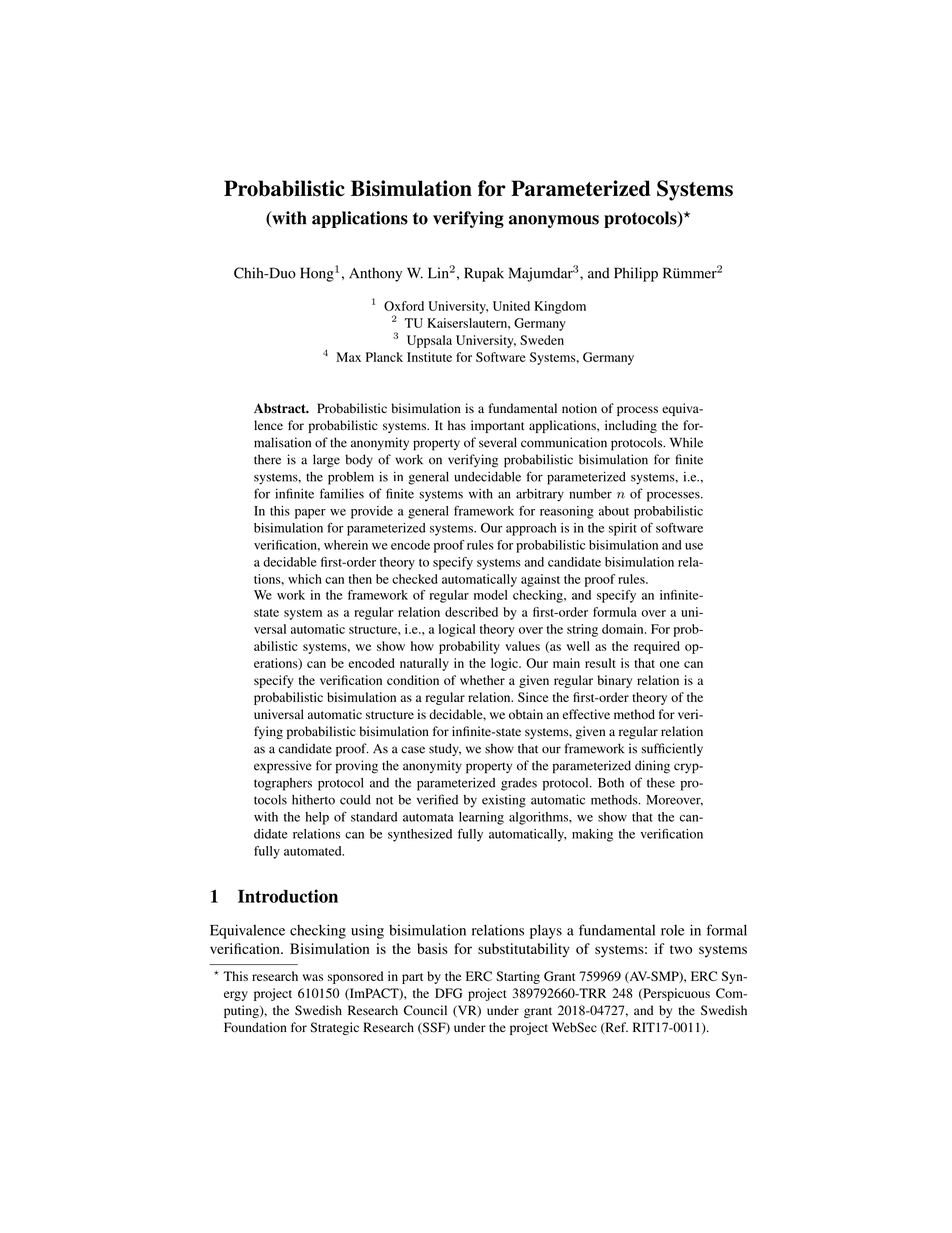 The height and width of the screenshot is (1233, 952). I want to click on these, so click(661, 783).
